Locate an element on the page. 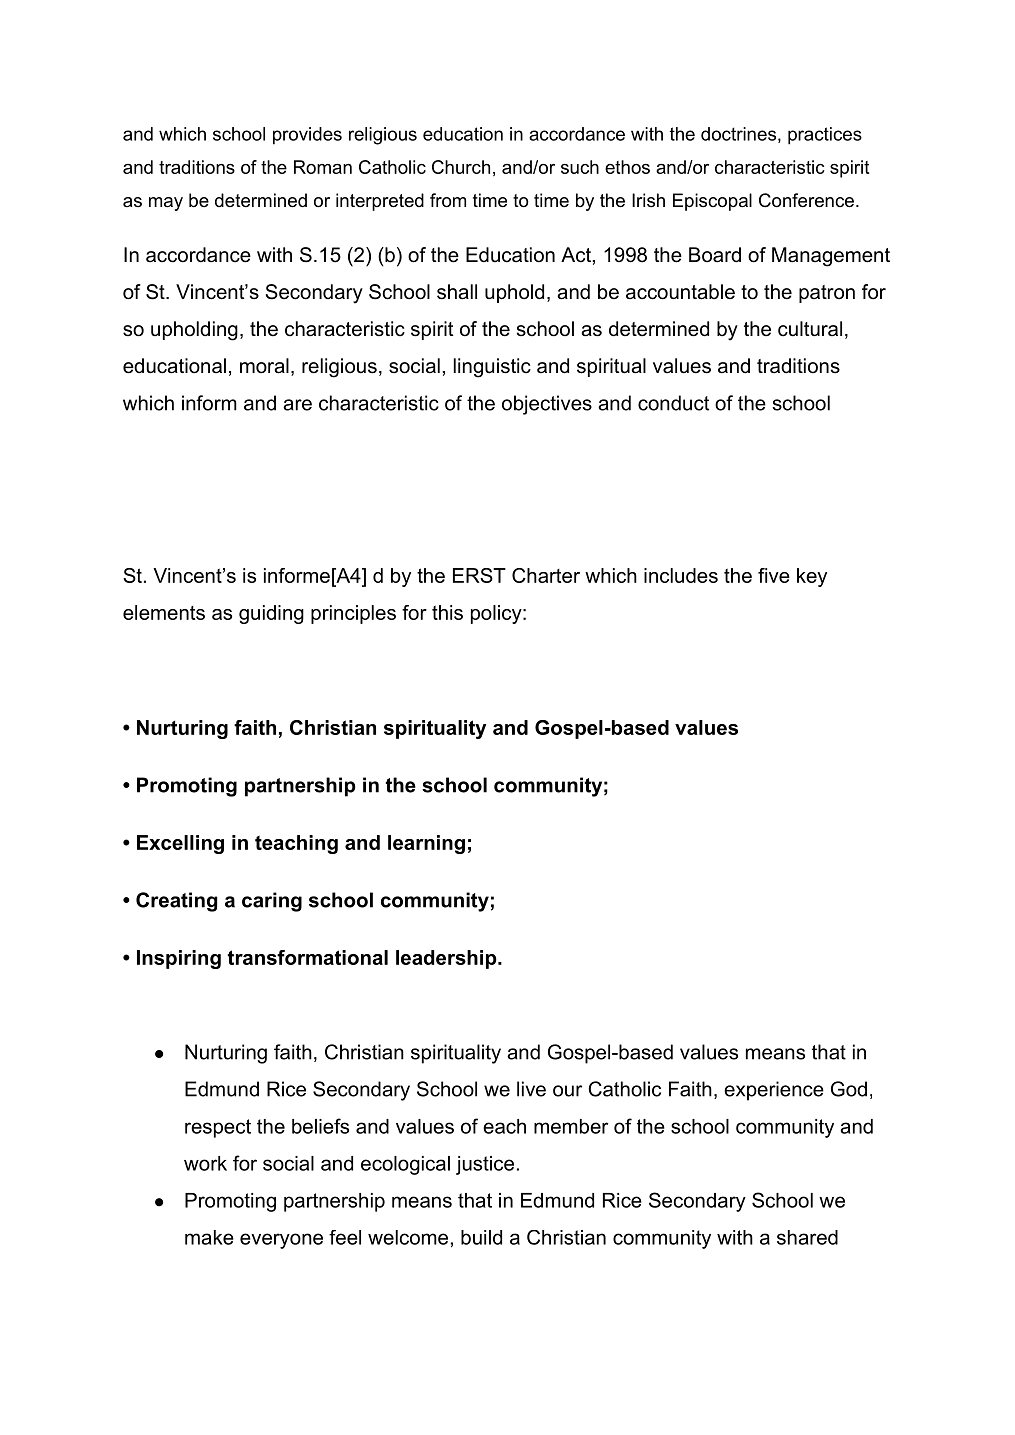 The image size is (1015, 1435). shared is located at coordinates (807, 1237).
